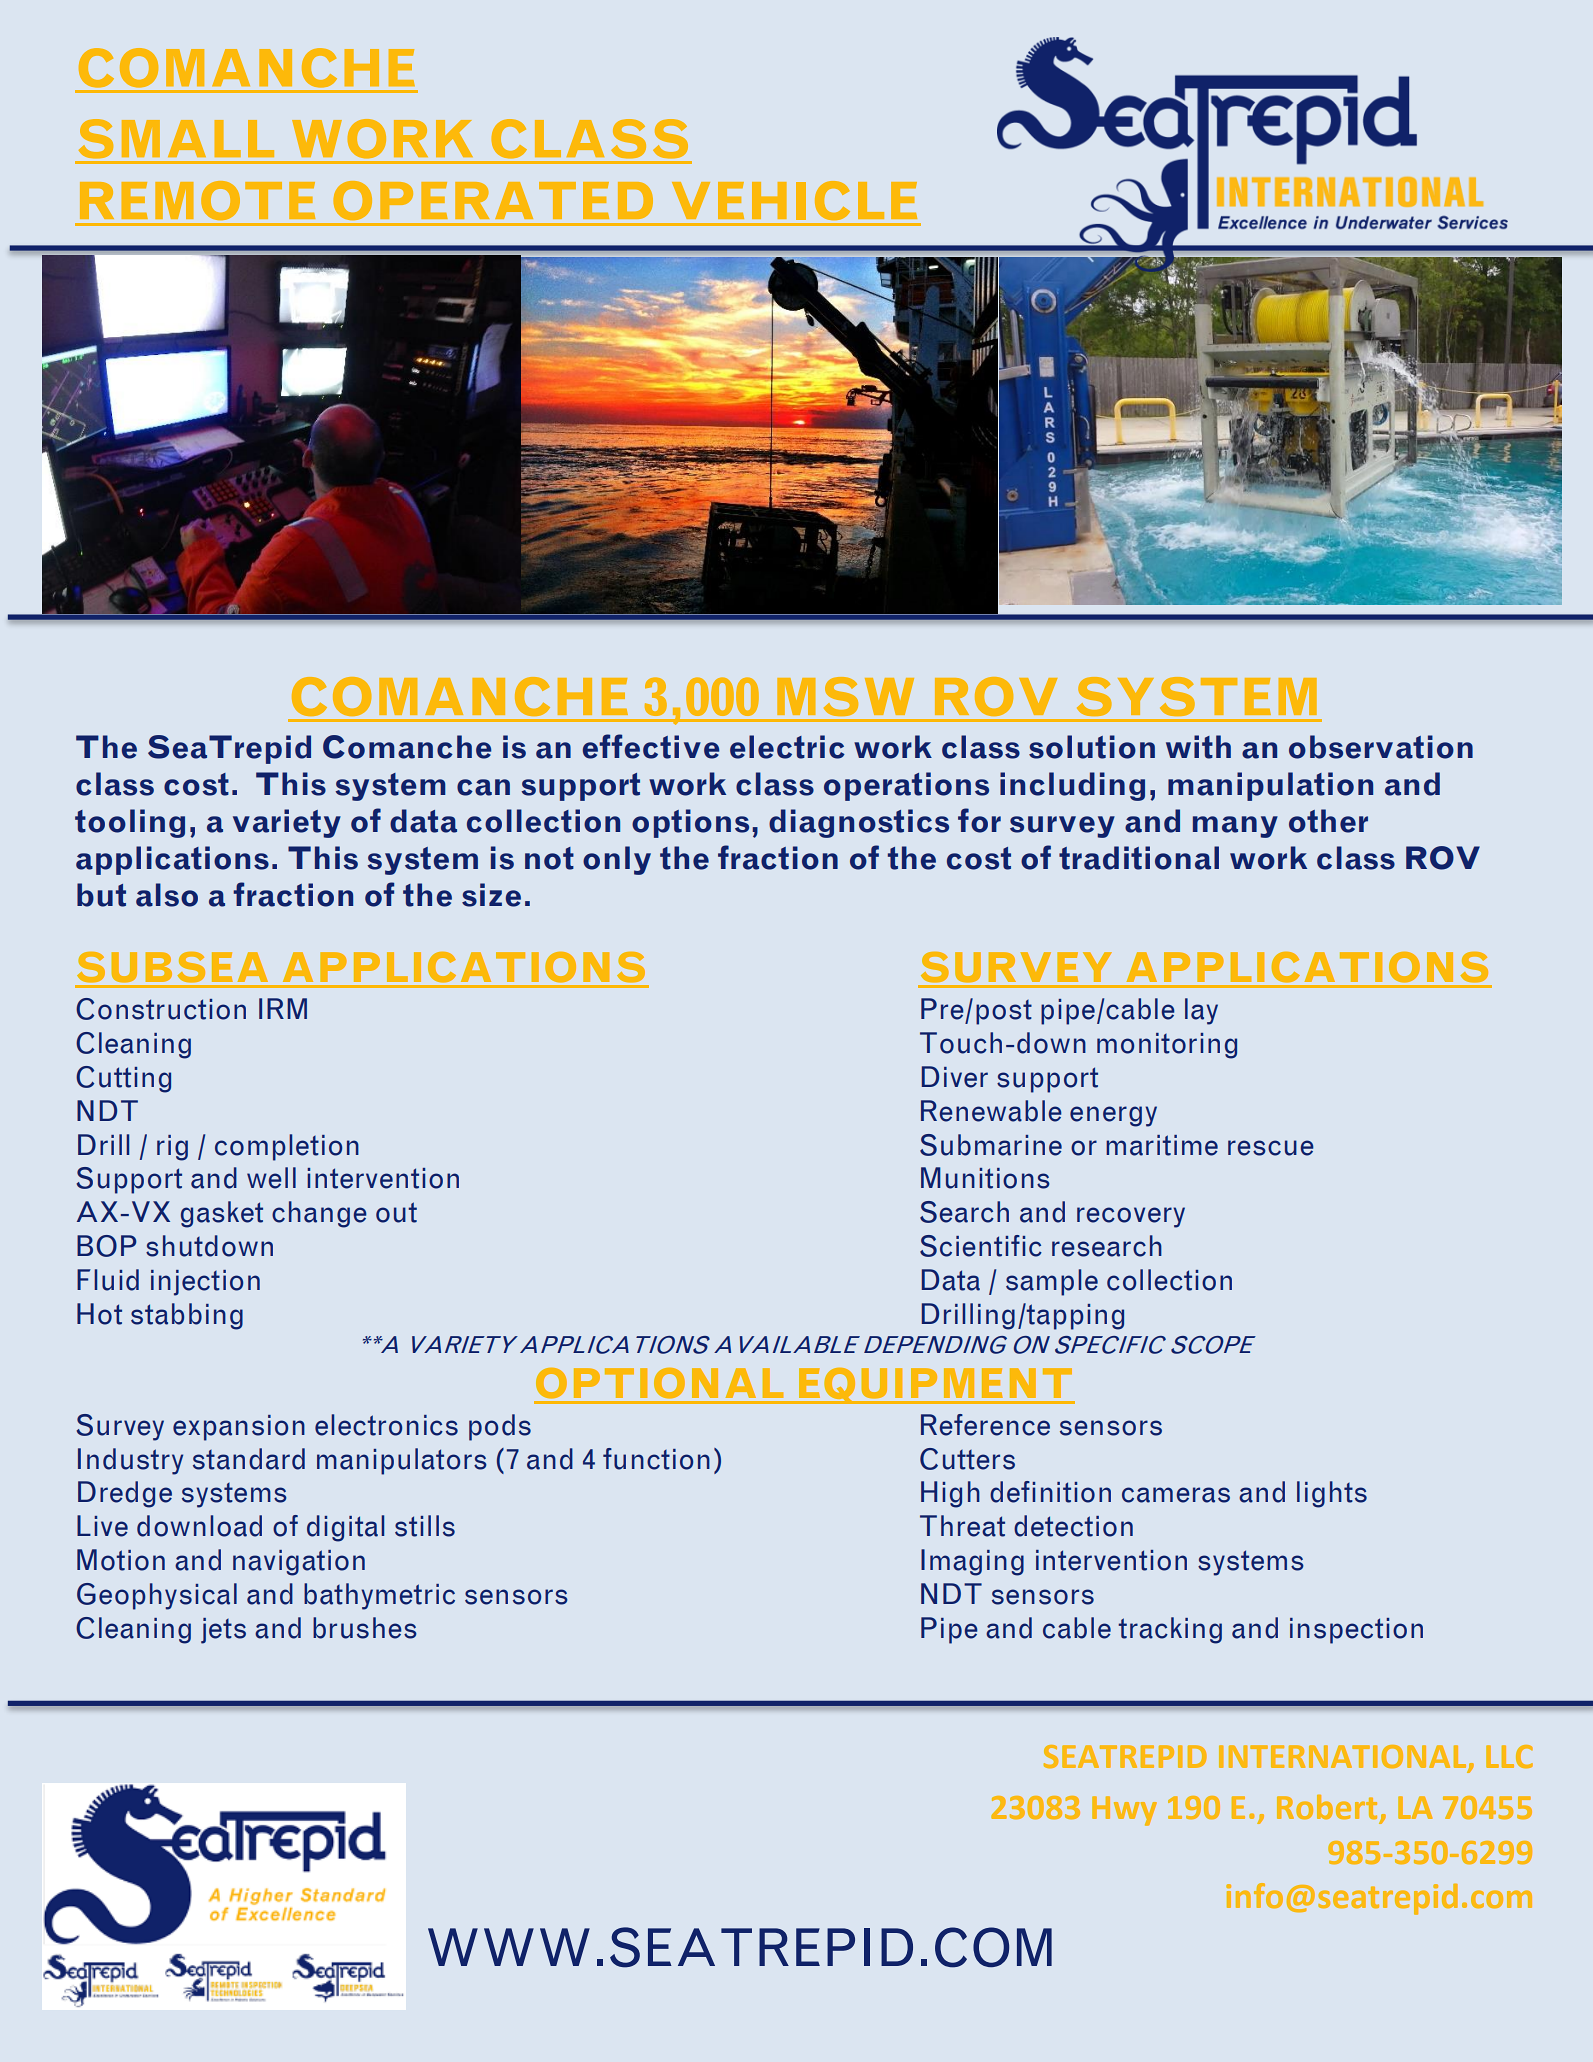 This image has height=2062, width=1593. I want to click on manipulation, so click(1270, 786).
